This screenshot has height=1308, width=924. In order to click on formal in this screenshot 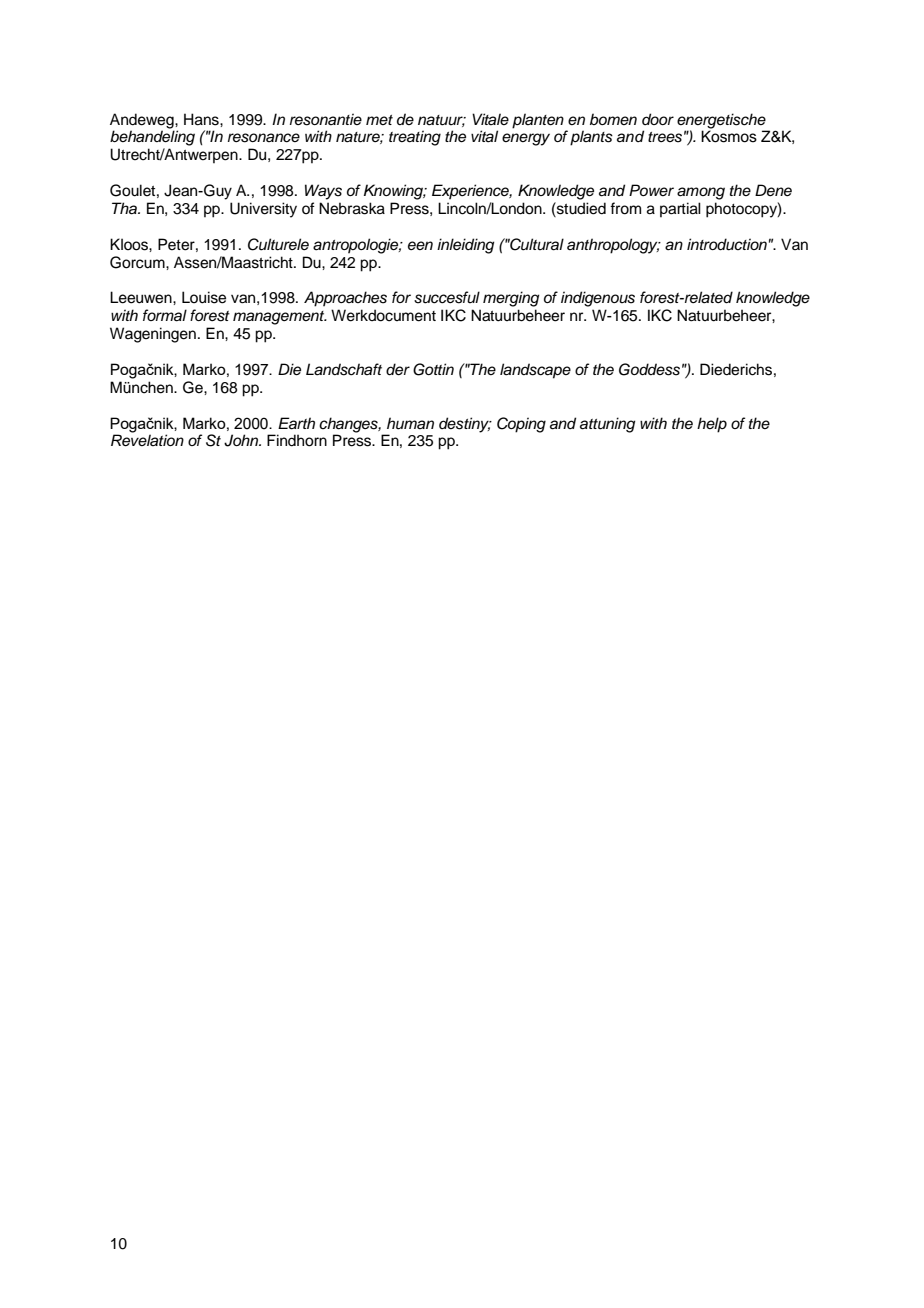, I will do `click(165, 315)`.
